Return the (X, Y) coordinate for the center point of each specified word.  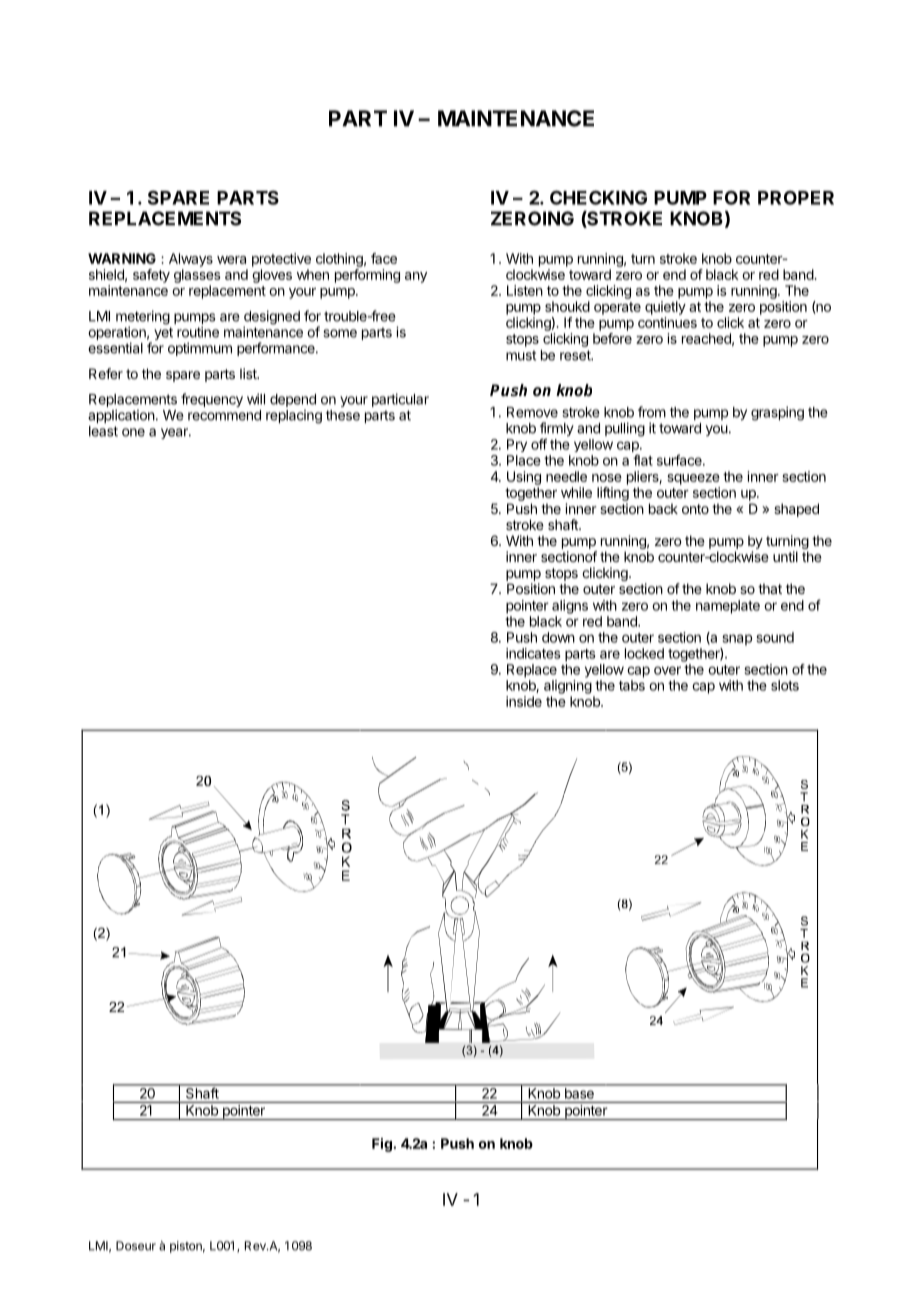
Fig (383, 1145)
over (667, 670)
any (416, 277)
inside (524, 701)
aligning (568, 687)
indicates (533, 653)
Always (191, 260)
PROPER (796, 198)
